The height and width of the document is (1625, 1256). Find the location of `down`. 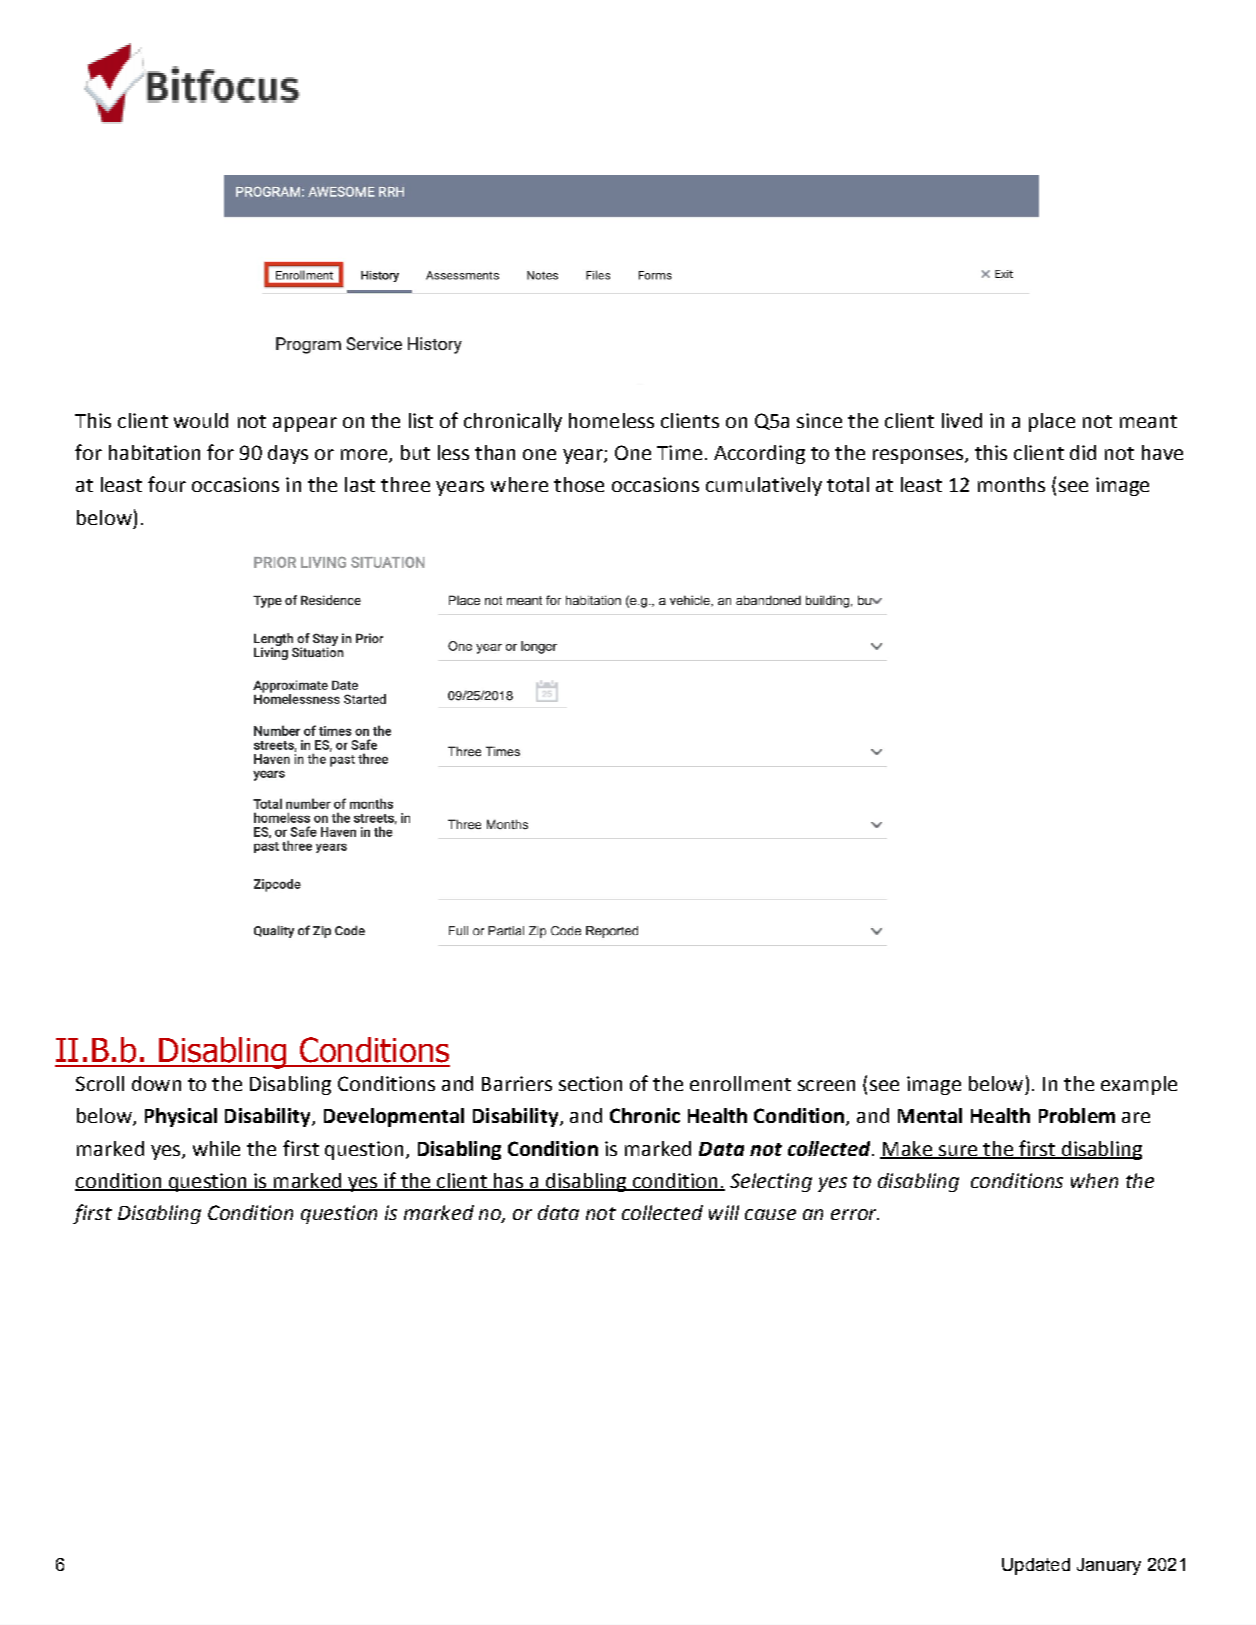

down is located at coordinates (156, 1083).
